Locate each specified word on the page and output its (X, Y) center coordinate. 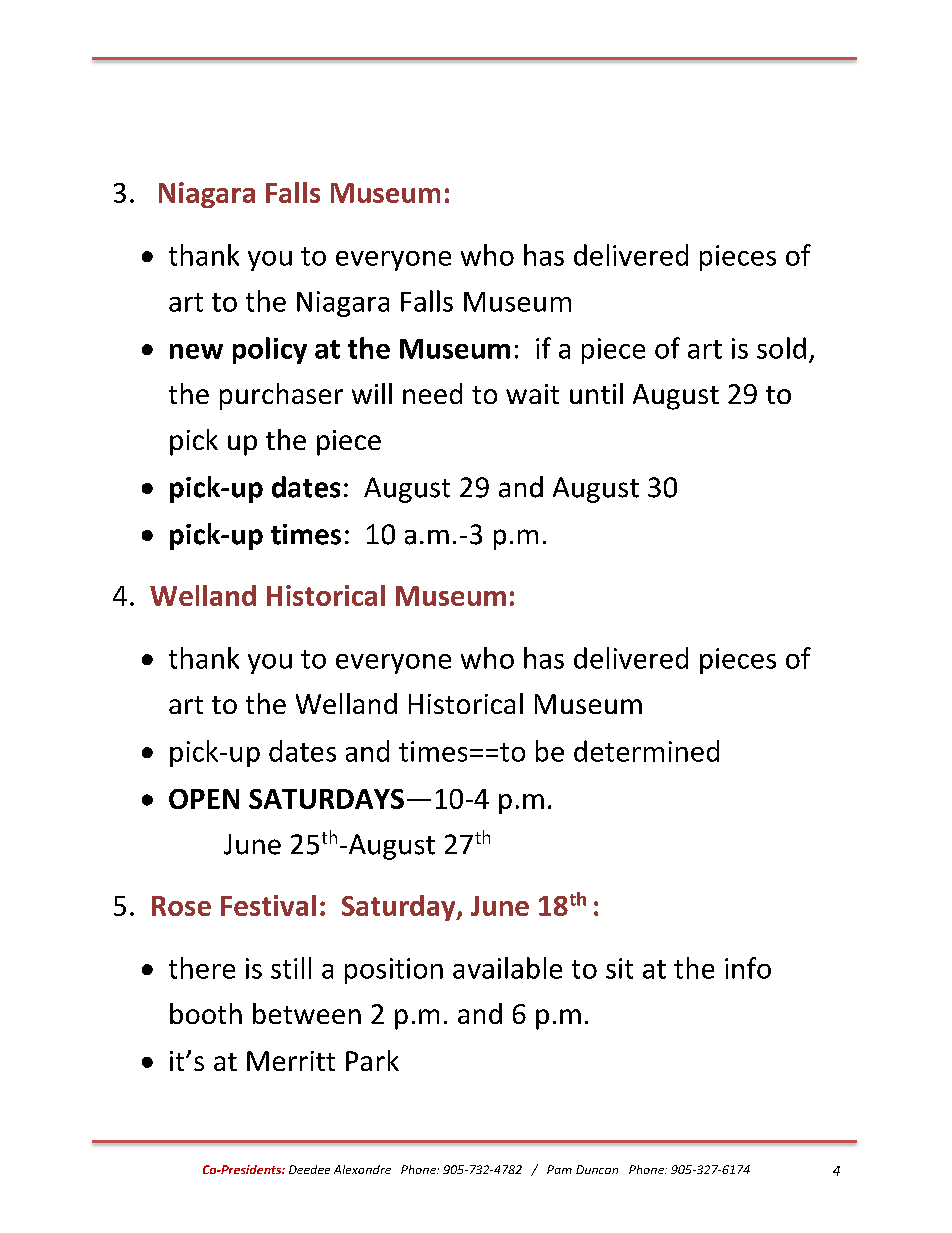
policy (270, 350)
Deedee (309, 1169)
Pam (559, 1169)
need (432, 393)
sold (781, 348)
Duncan (597, 1169)
